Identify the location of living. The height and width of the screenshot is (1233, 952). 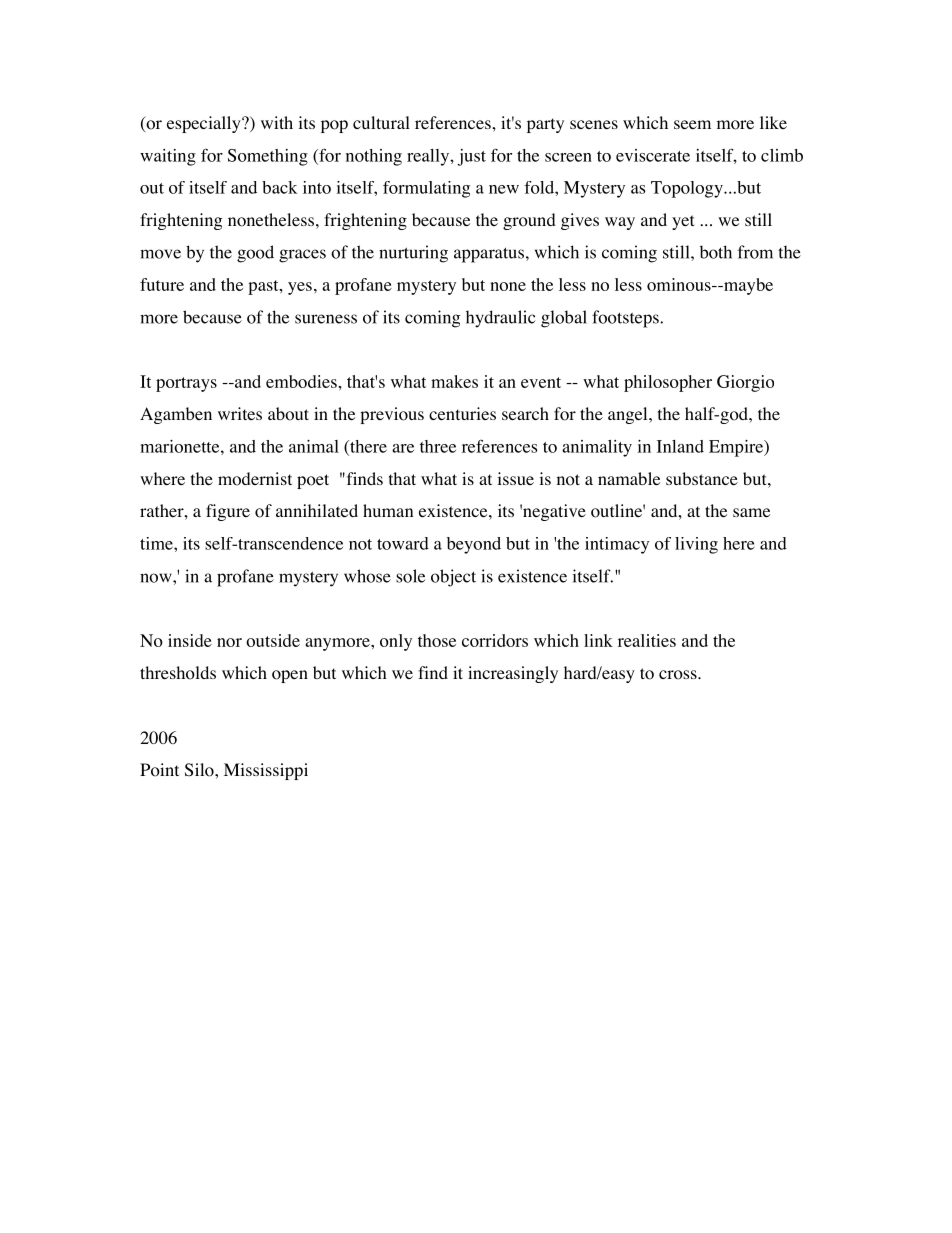
(696, 545).
